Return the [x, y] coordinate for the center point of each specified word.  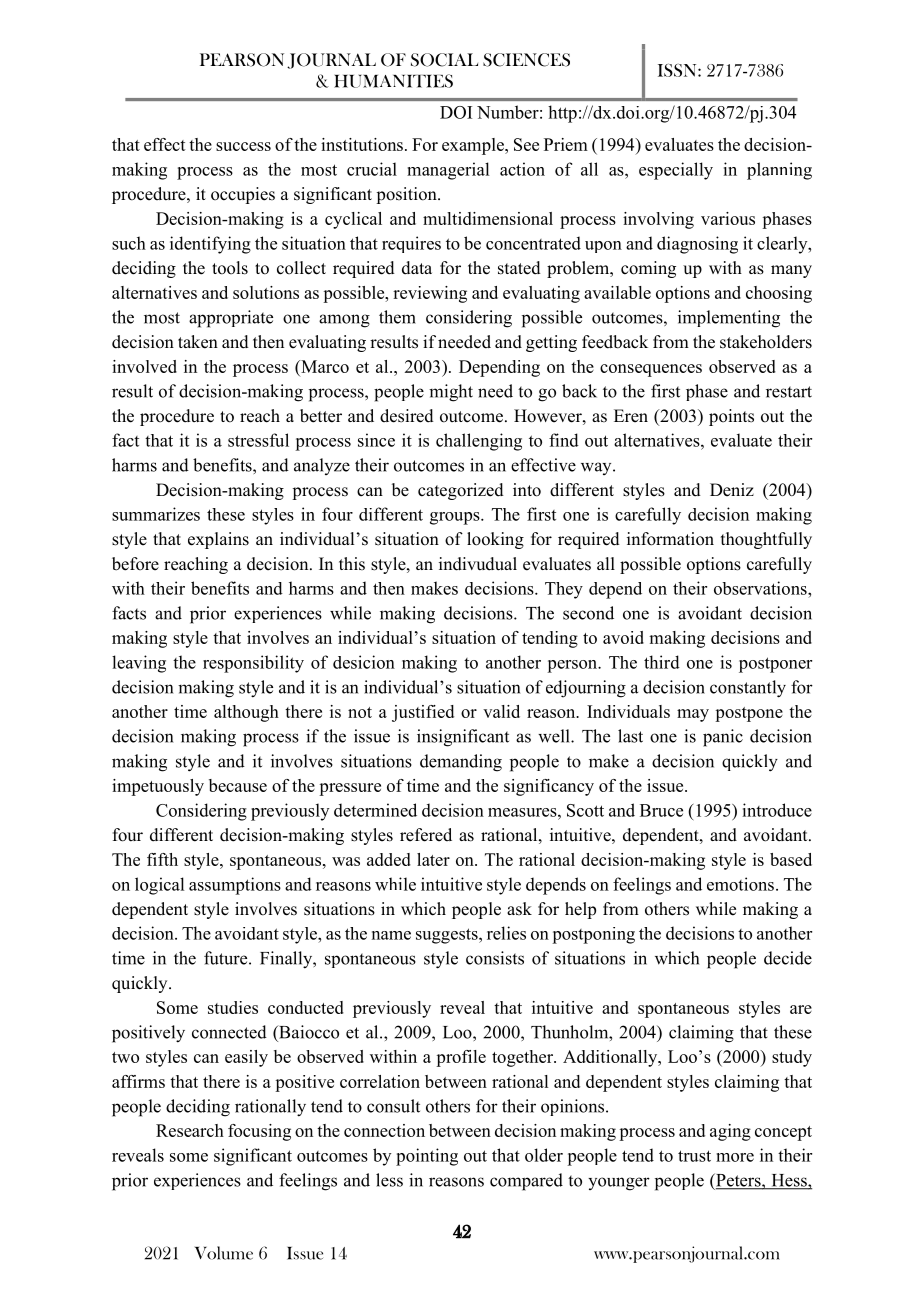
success [243, 146]
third [662, 662]
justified [423, 713]
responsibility [253, 664]
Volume [224, 1253]
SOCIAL [444, 60]
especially [676, 171]
